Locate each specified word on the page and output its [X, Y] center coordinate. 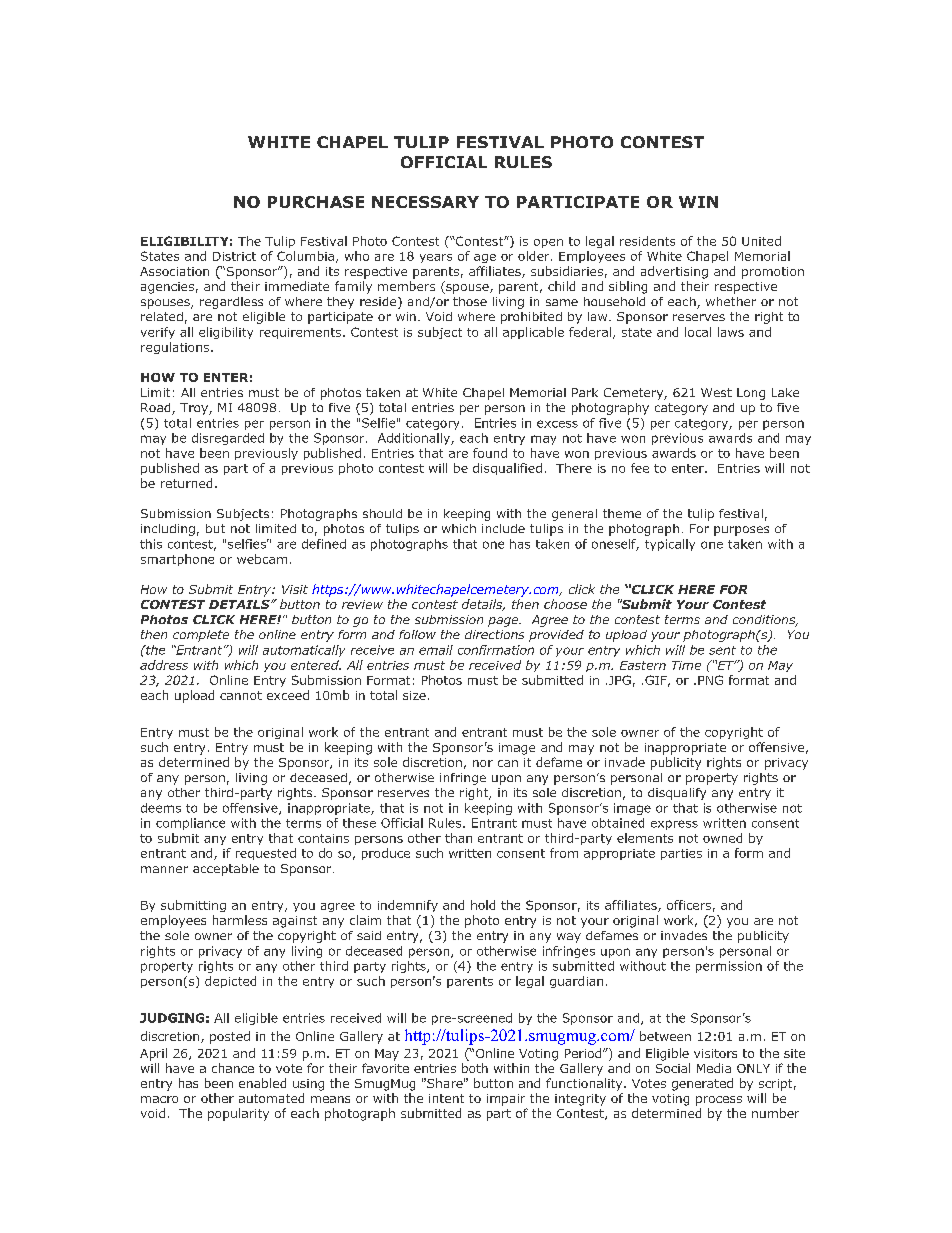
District [234, 256]
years [436, 258]
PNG [710, 680]
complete [201, 636]
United [761, 241]
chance [233, 1068]
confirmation [496, 650]
